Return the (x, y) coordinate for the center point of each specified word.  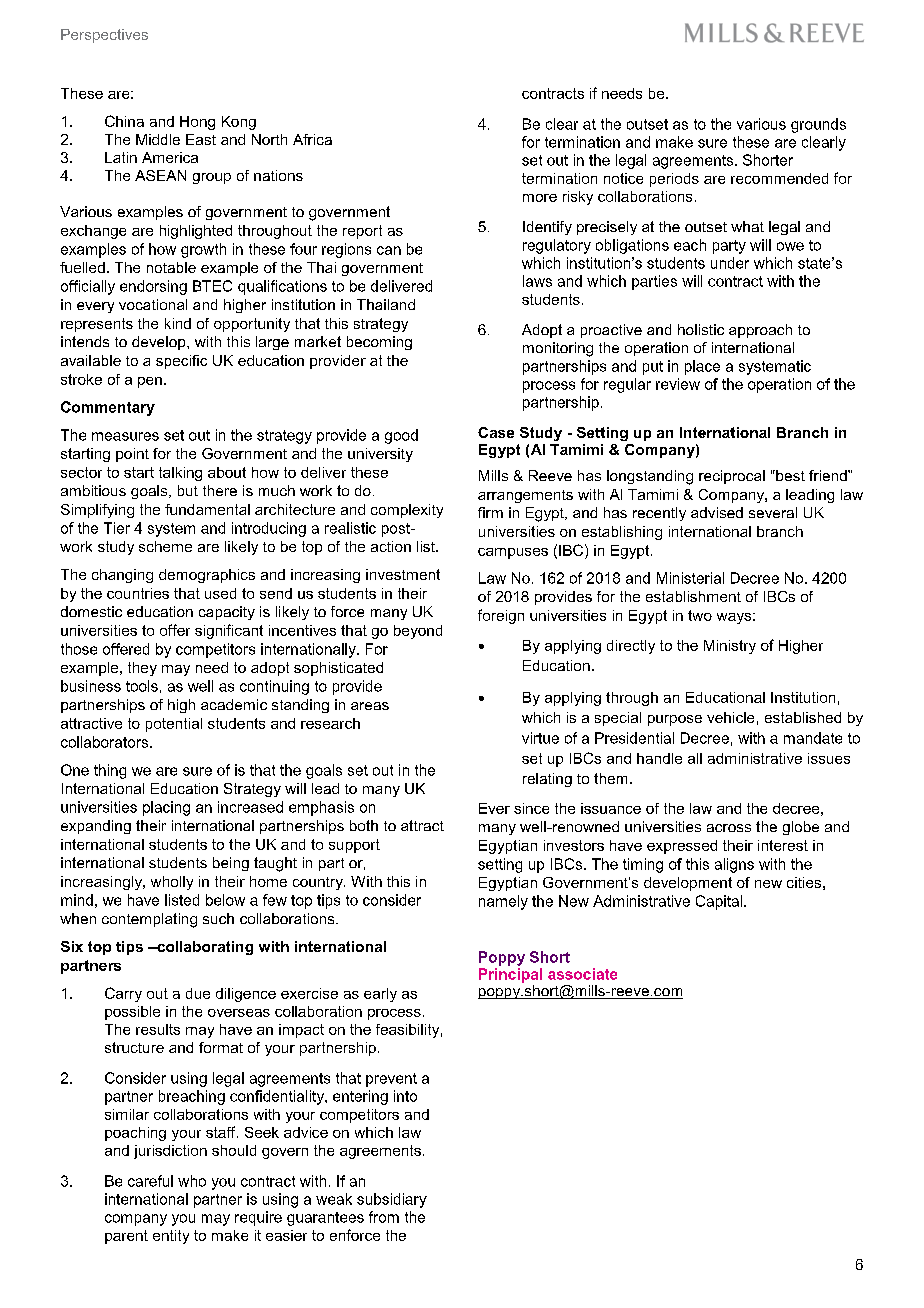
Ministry (730, 647)
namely (503, 902)
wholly (172, 883)
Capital (720, 902)
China (124, 121)
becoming (379, 343)
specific (181, 362)
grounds (818, 125)
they (142, 669)
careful (150, 1181)
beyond (418, 632)
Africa (312, 139)
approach (760, 331)
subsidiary (392, 1200)
